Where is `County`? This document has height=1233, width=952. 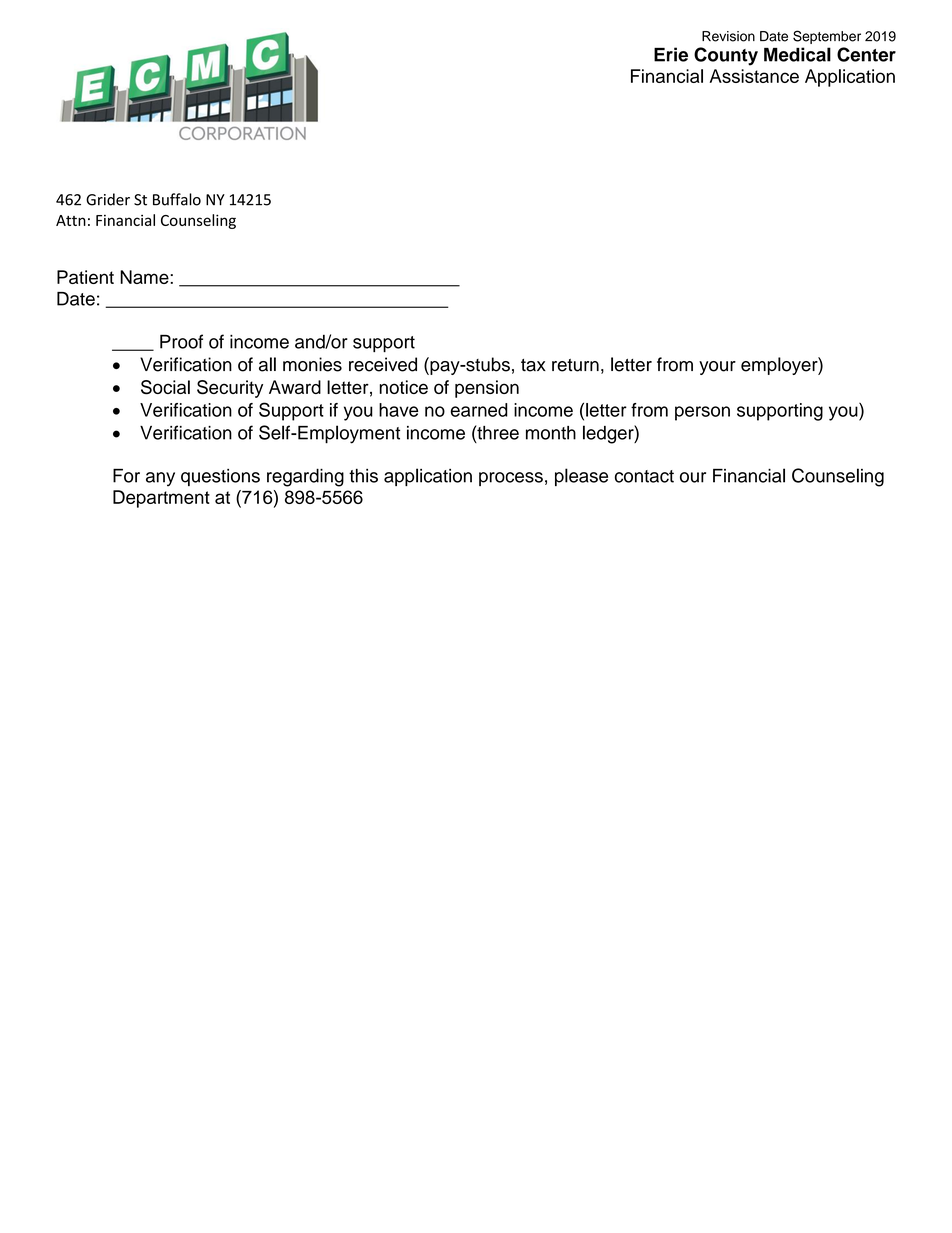
County is located at coordinates (726, 56).
